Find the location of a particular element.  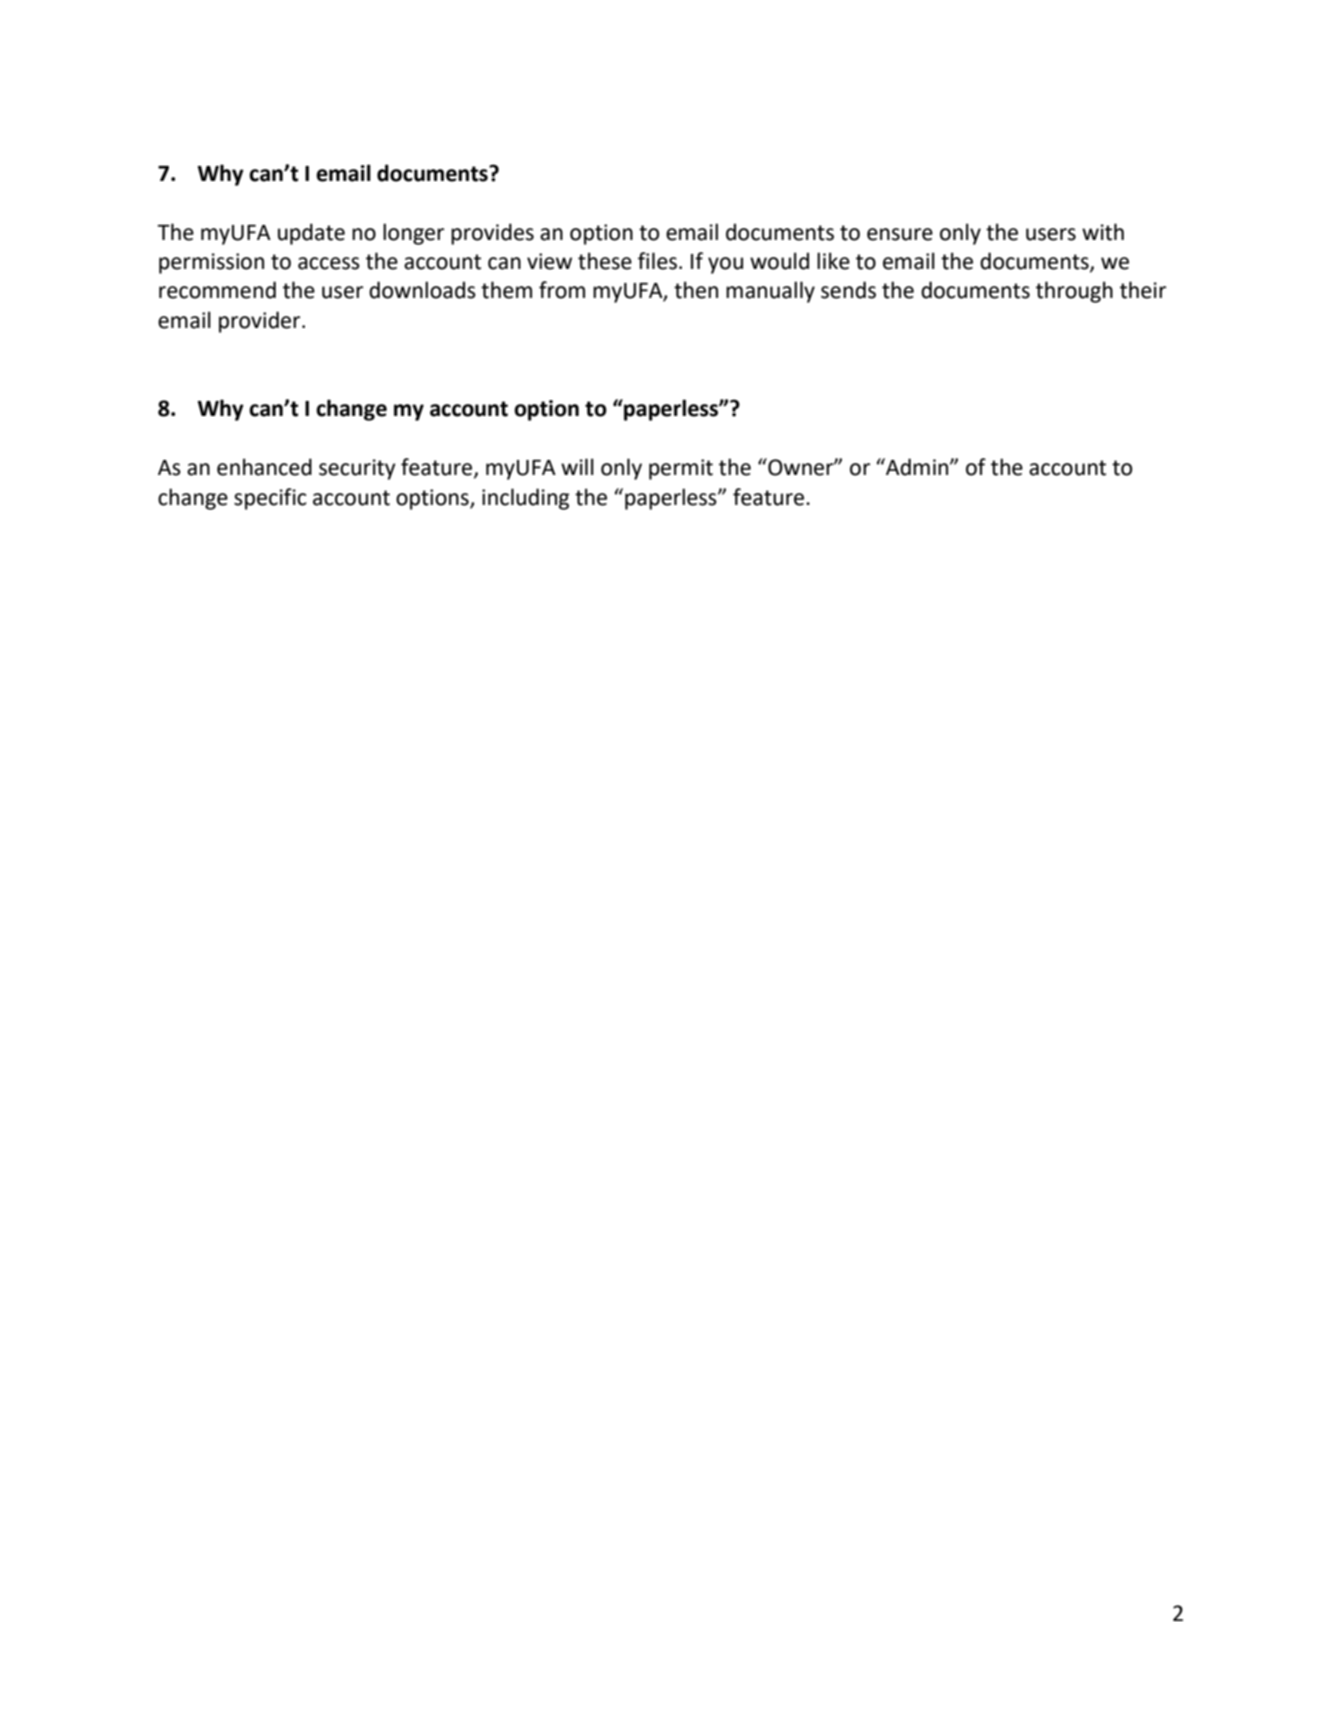

will is located at coordinates (577, 466).
